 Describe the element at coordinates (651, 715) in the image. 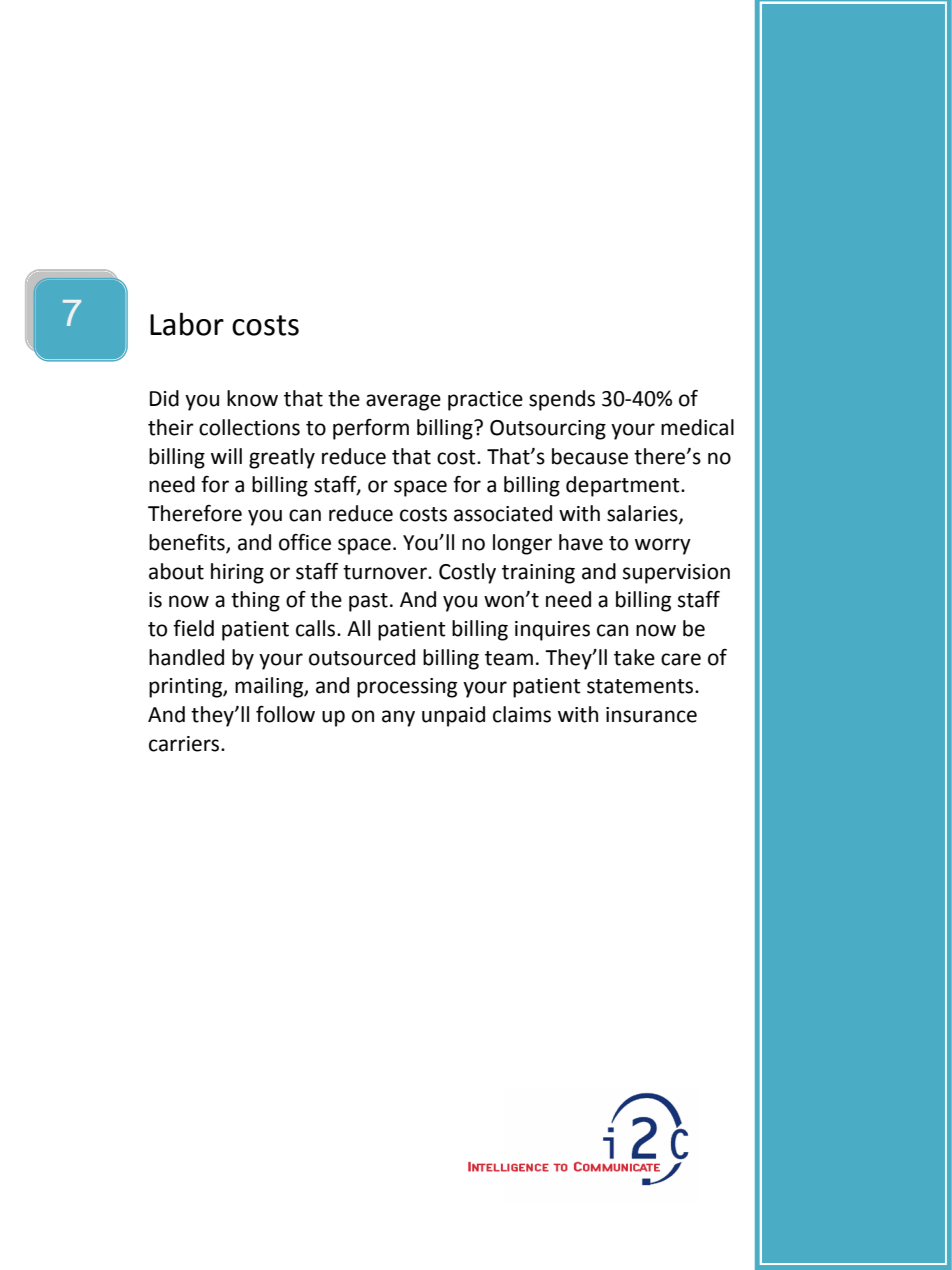

I see `insurance` at that location.
